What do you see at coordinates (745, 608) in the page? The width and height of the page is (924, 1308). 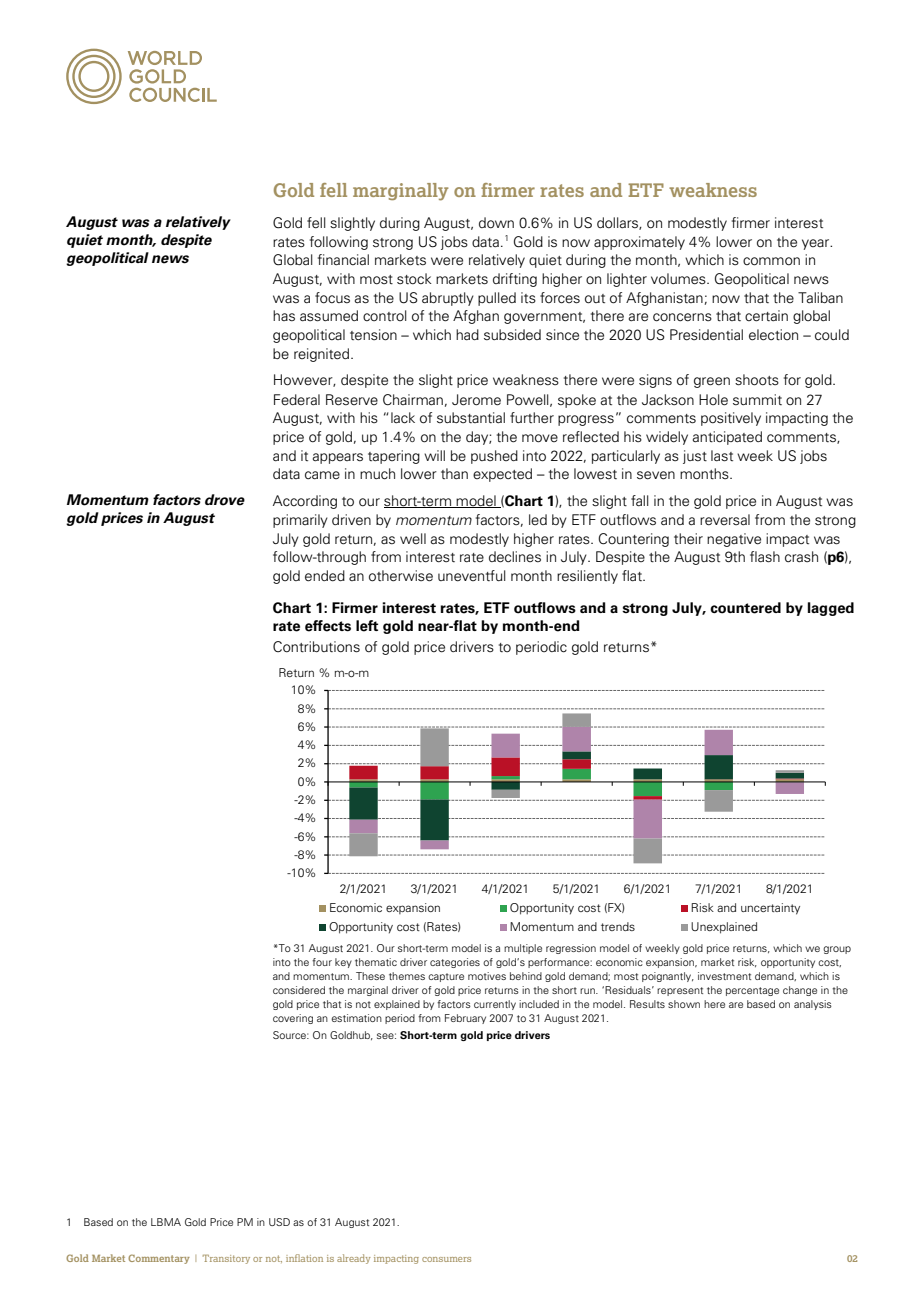 I see `countered` at bounding box center [745, 608].
